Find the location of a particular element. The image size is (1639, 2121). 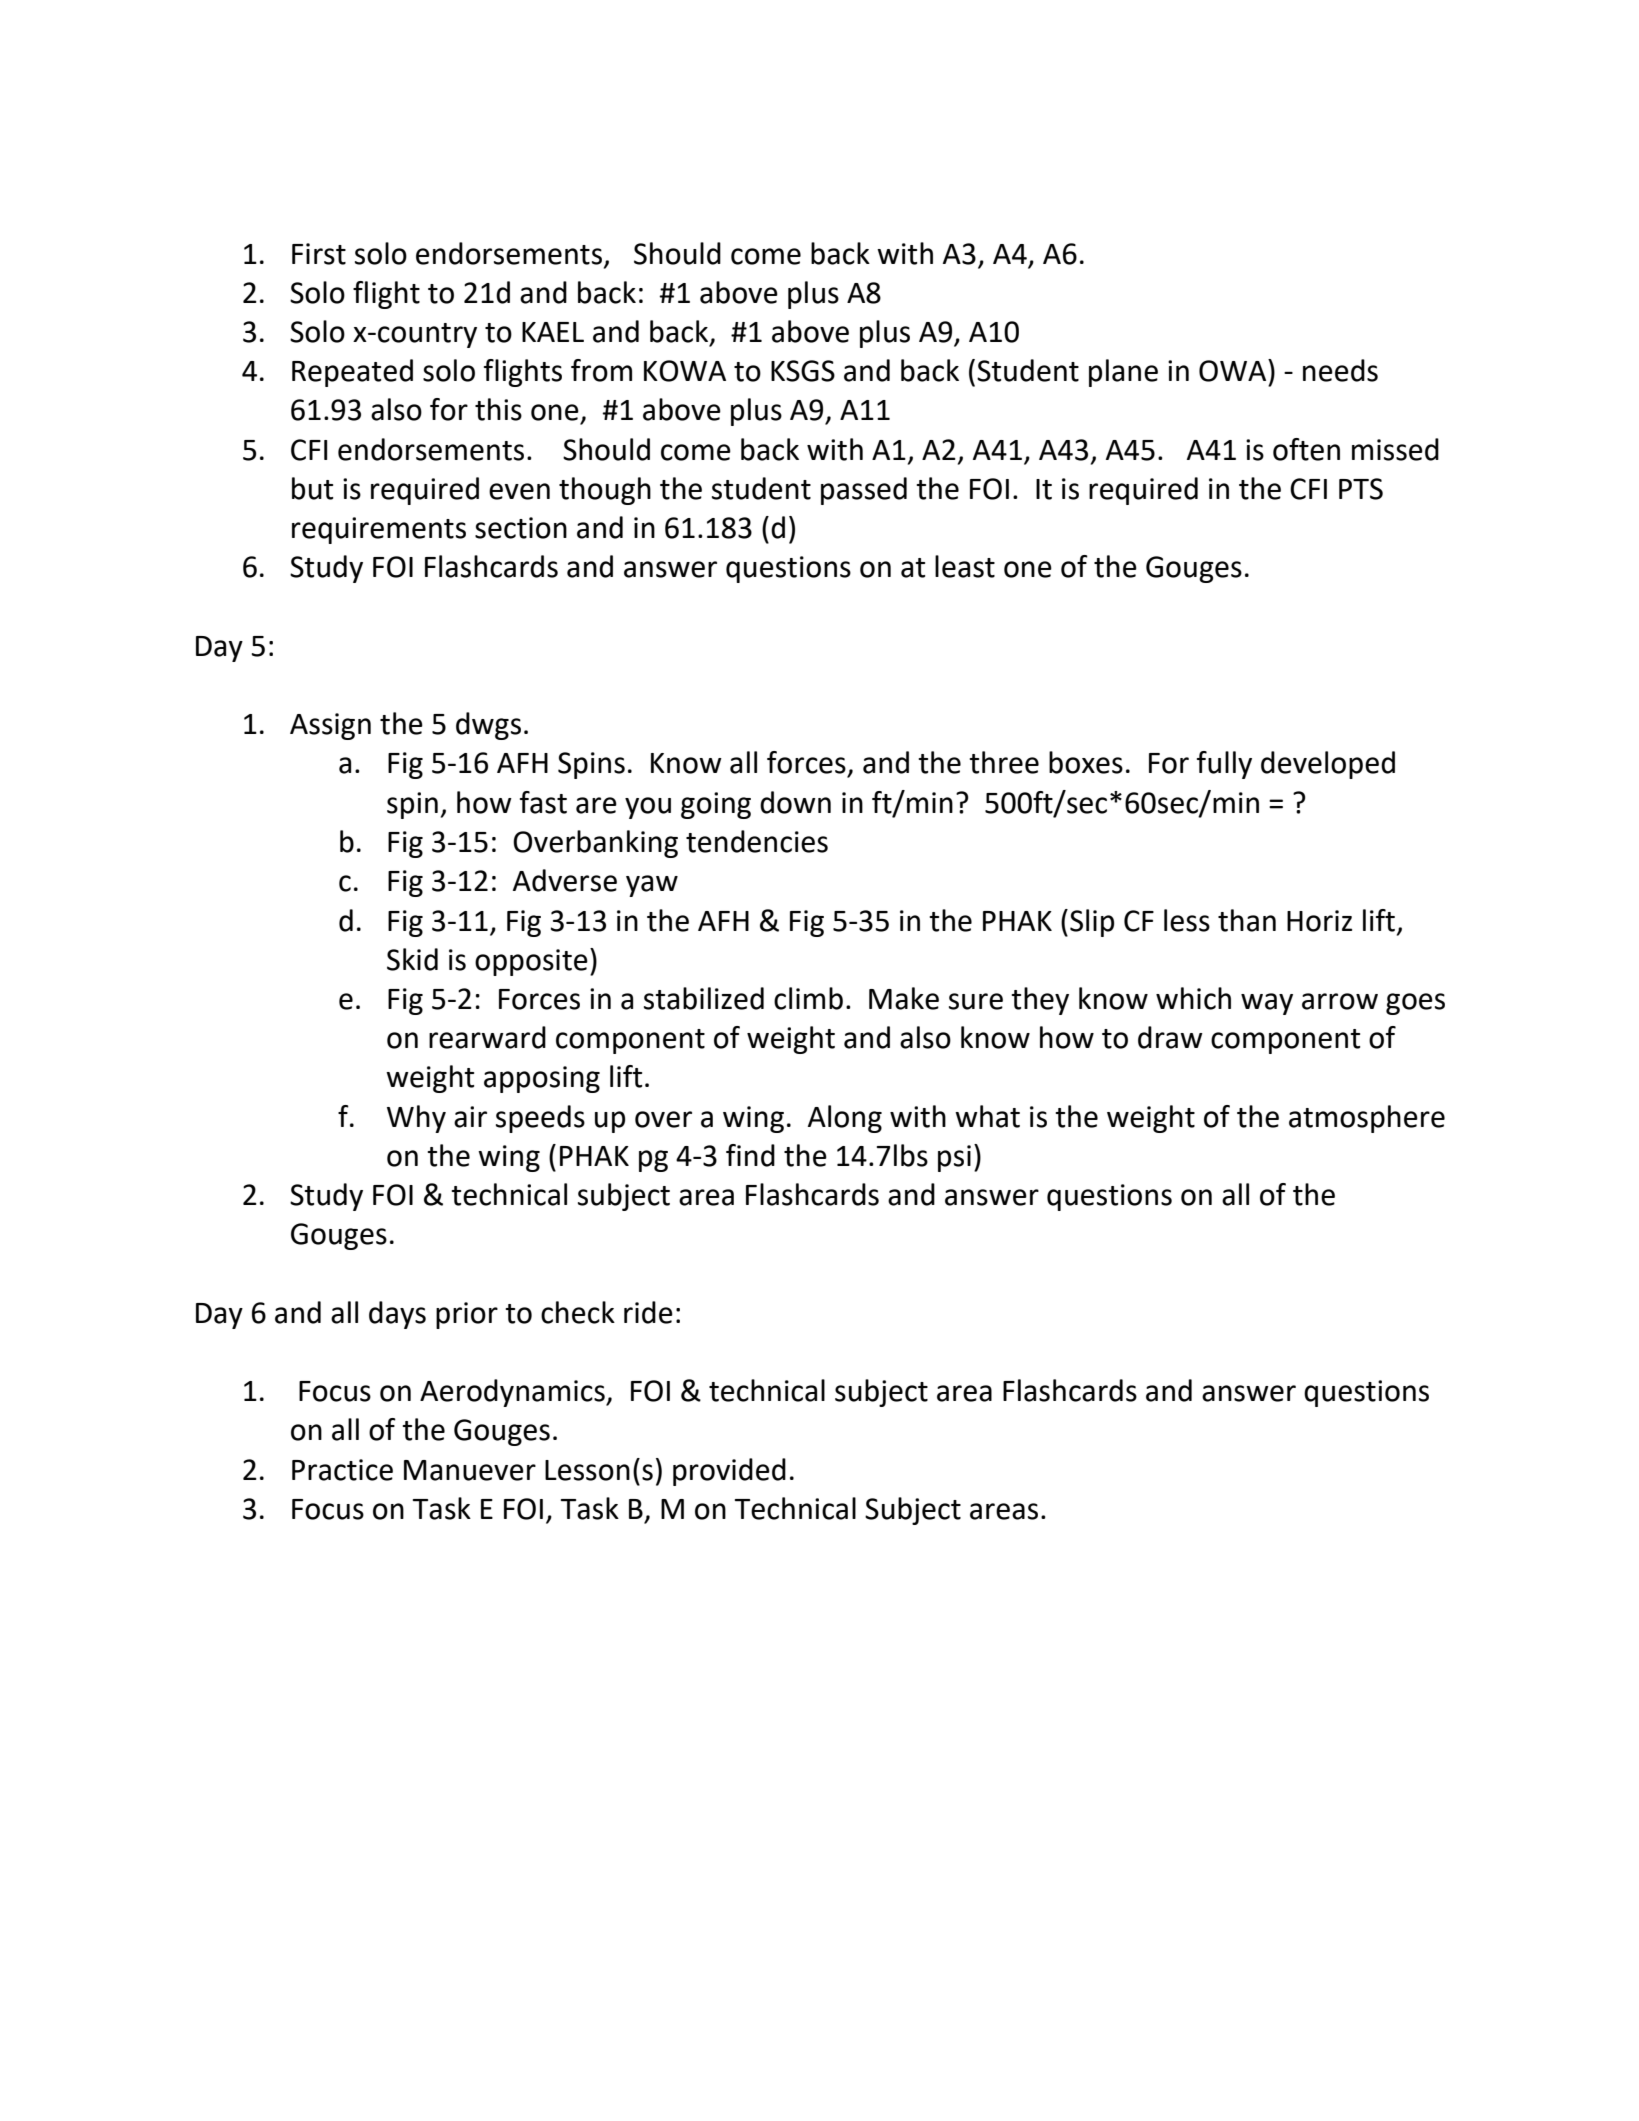

psi is located at coordinates (954, 1158).
